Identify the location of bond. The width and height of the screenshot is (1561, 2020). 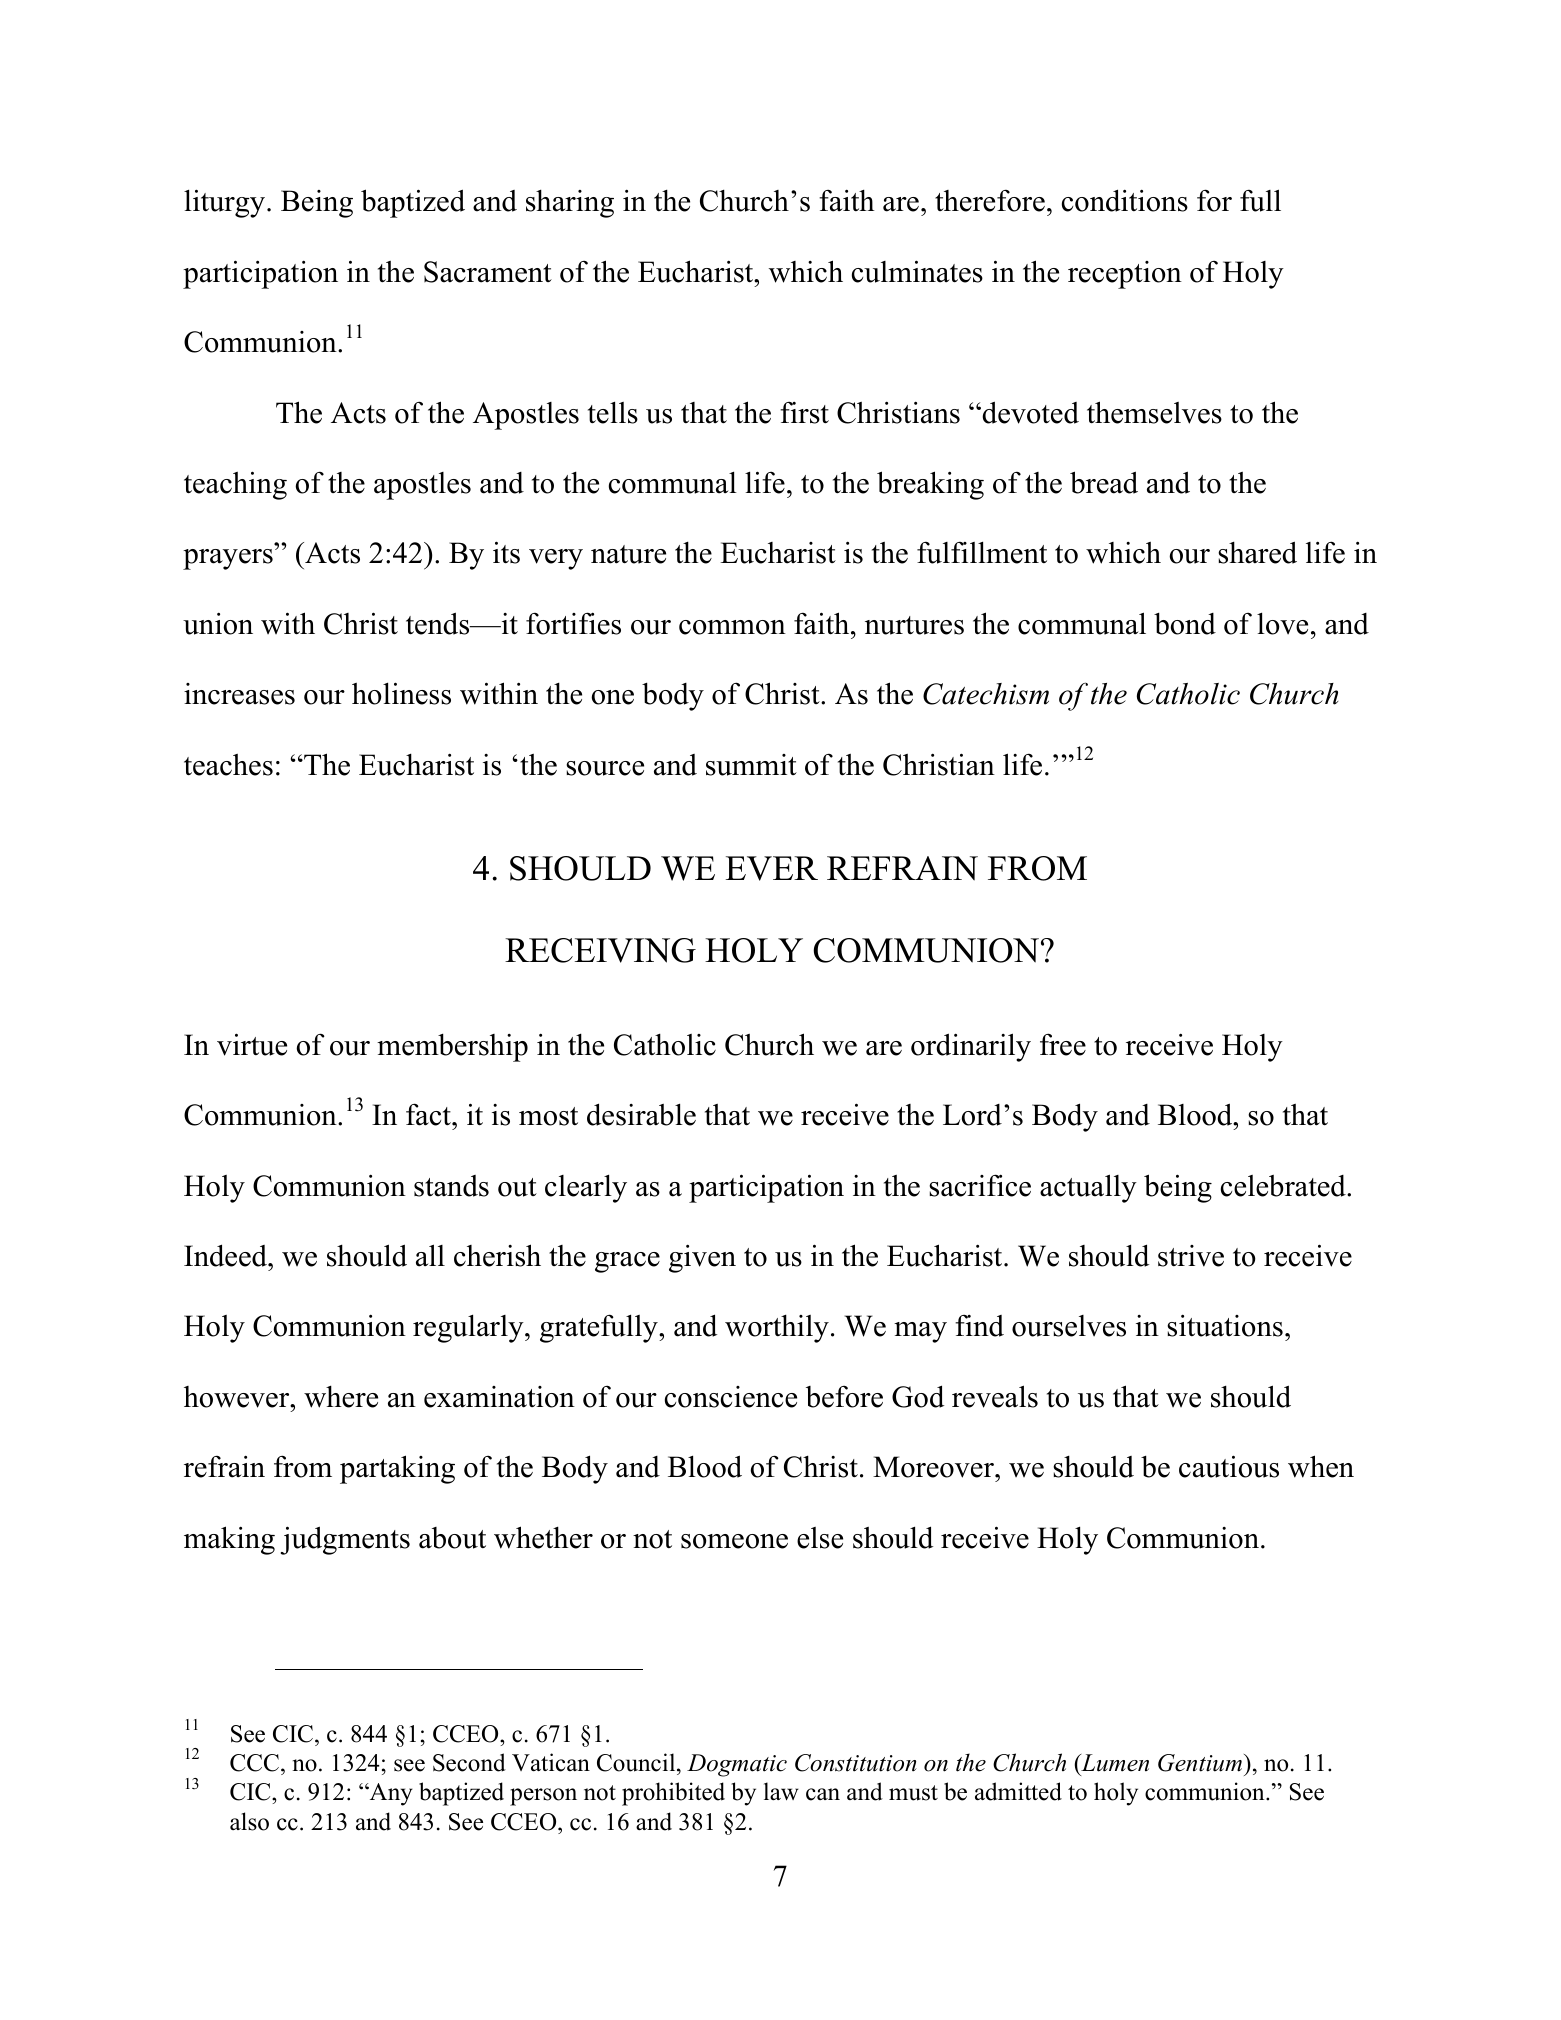
(1185, 624).
